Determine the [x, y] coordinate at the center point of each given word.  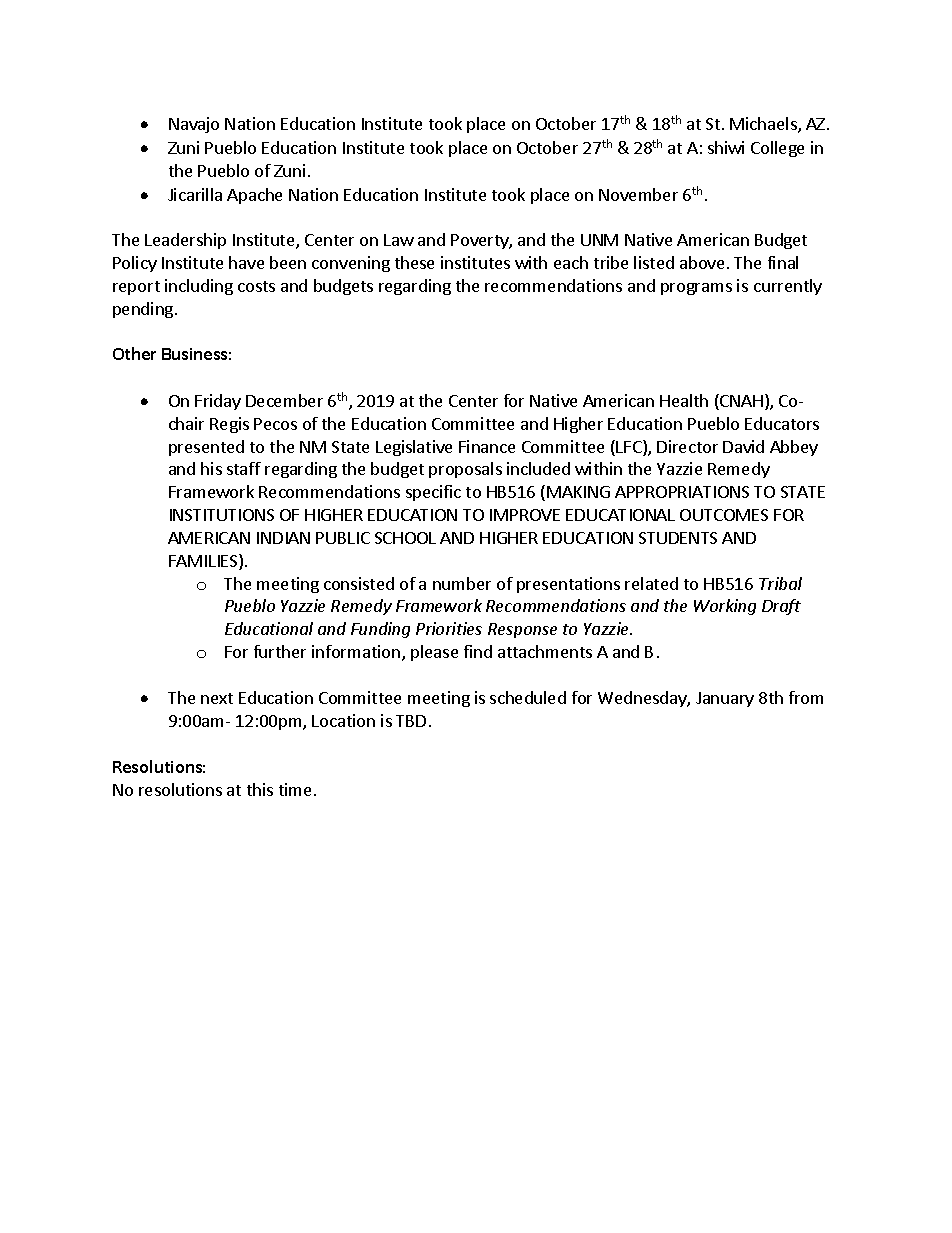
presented [206, 448]
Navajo [194, 125]
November [638, 194]
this [260, 789]
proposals [465, 470]
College [777, 149]
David [743, 446]
